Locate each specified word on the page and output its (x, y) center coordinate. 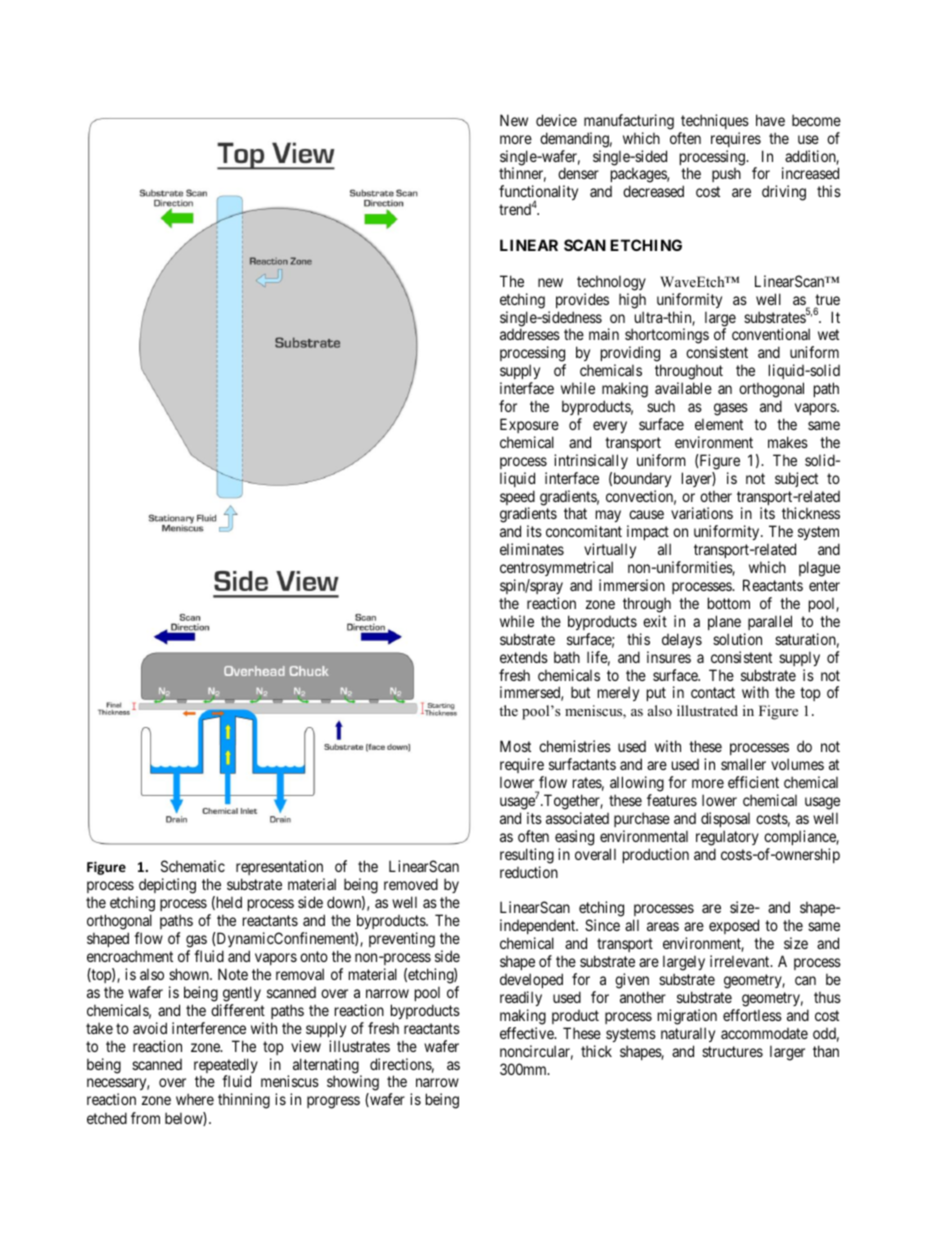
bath (567, 657)
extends (524, 657)
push (726, 174)
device (556, 120)
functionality (538, 194)
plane (724, 622)
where (195, 1099)
